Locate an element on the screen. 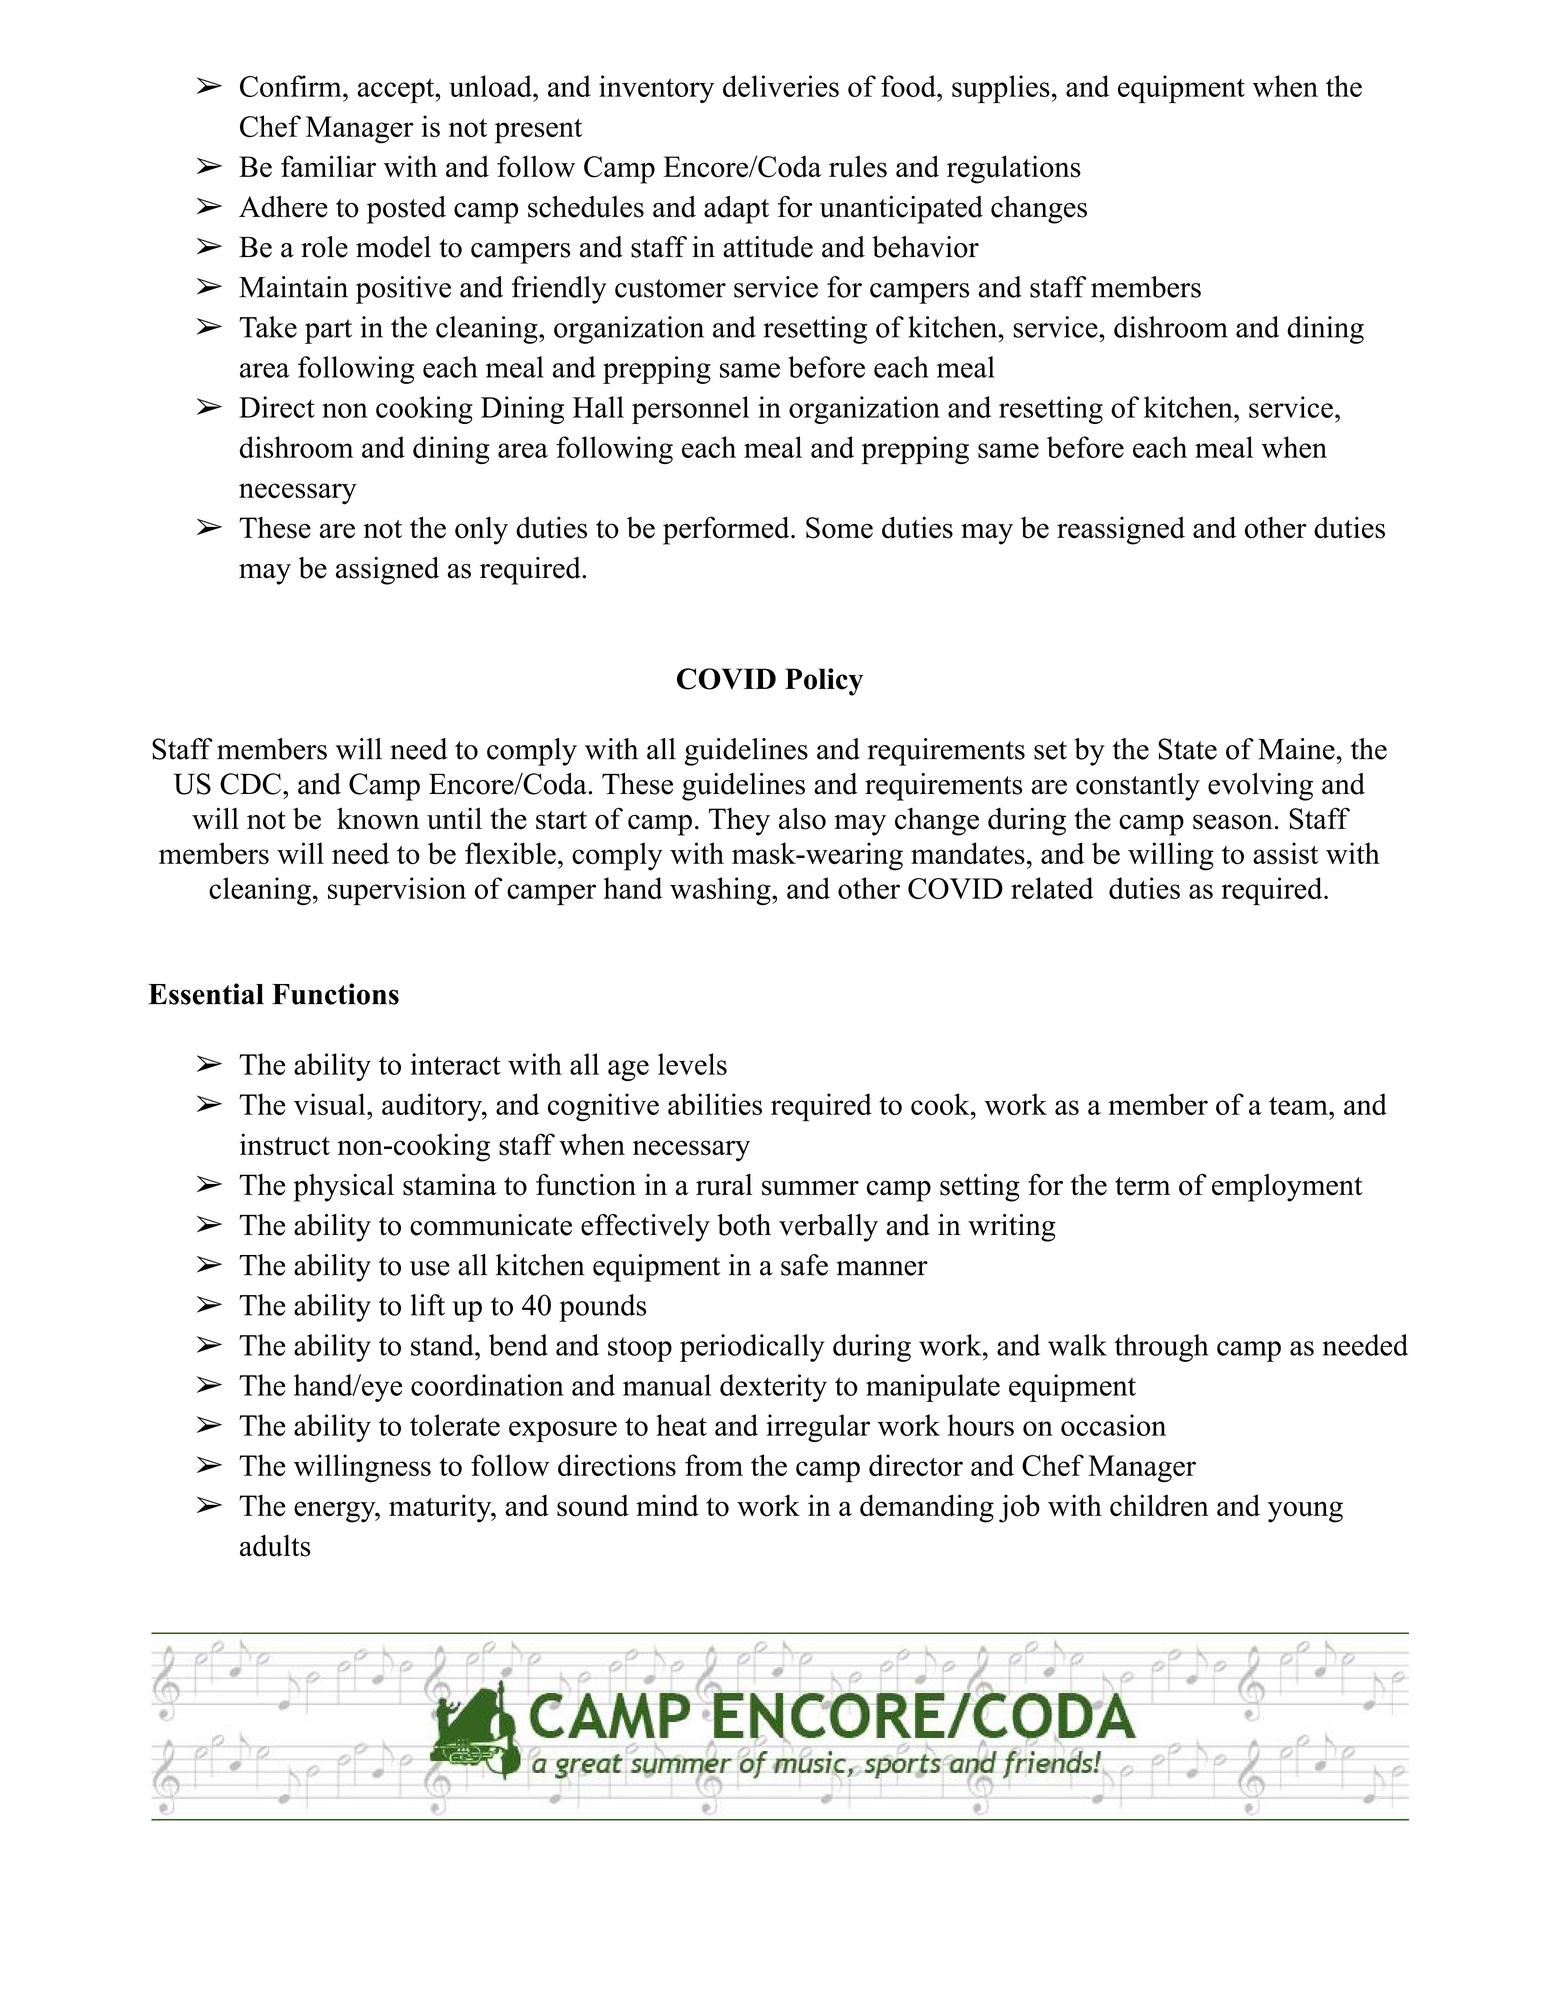 Image resolution: width=1547 pixels, height=2002 pixels. familiar is located at coordinates (328, 166).
